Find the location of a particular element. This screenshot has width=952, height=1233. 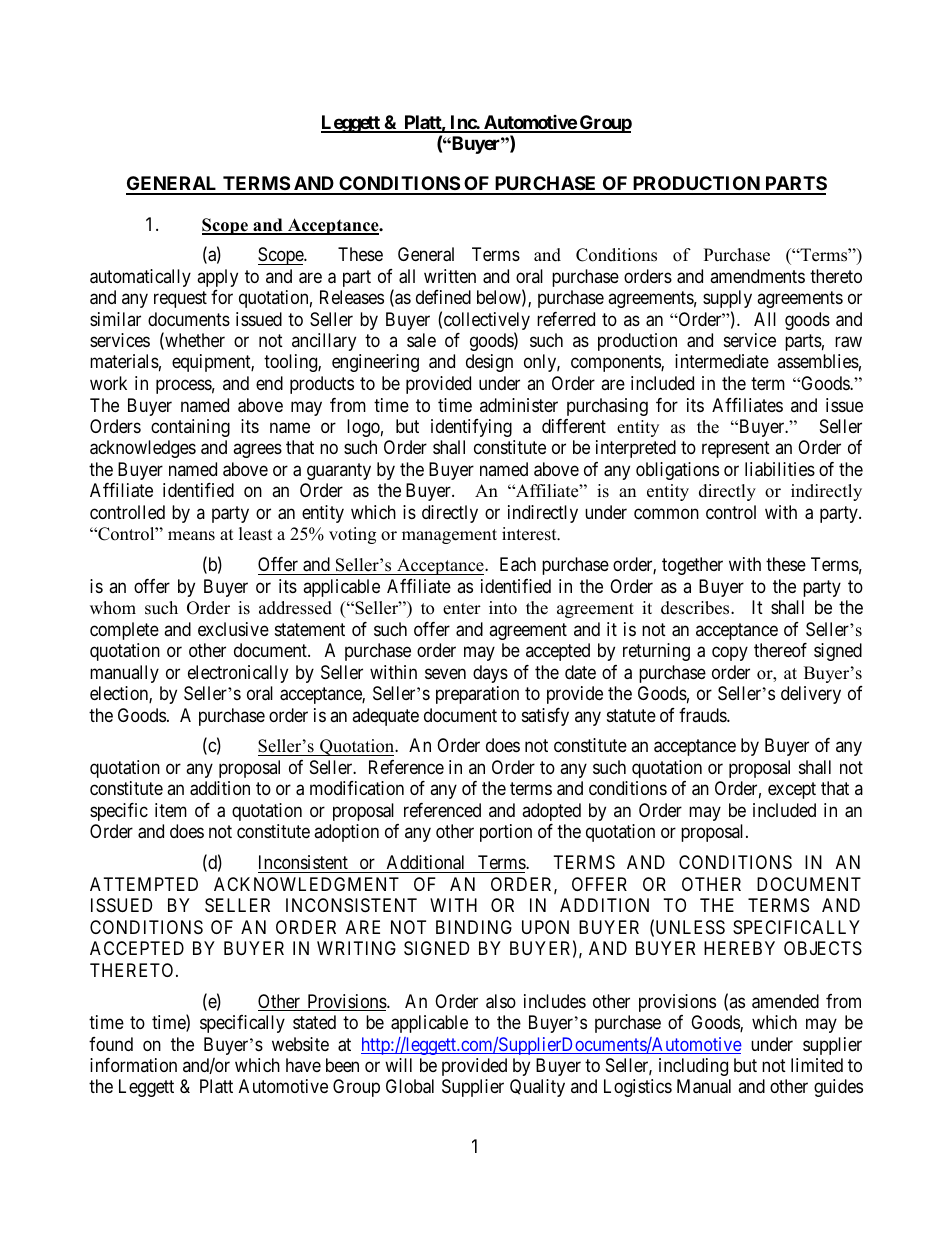

supply is located at coordinates (727, 299).
